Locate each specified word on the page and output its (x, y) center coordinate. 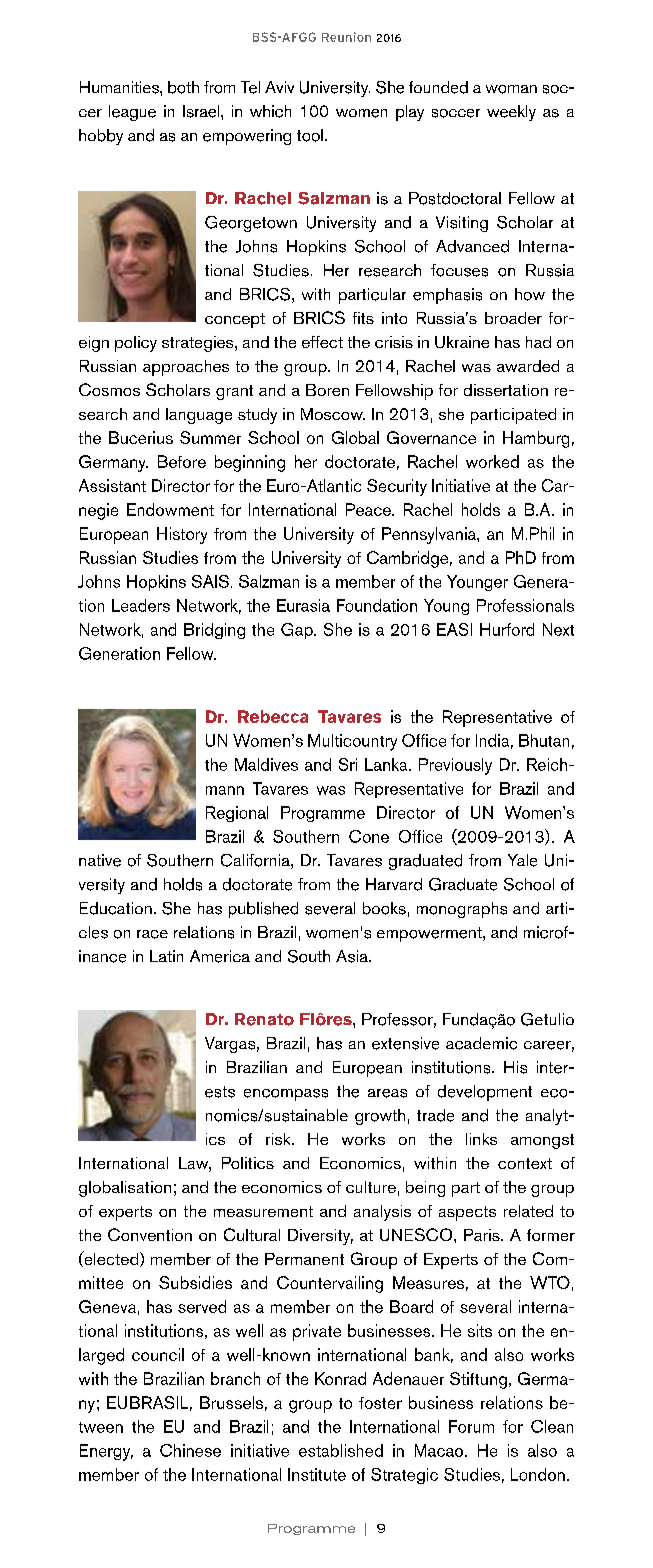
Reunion (346, 37)
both (183, 87)
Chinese (190, 1450)
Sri (348, 764)
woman (511, 89)
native (100, 860)
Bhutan (544, 740)
